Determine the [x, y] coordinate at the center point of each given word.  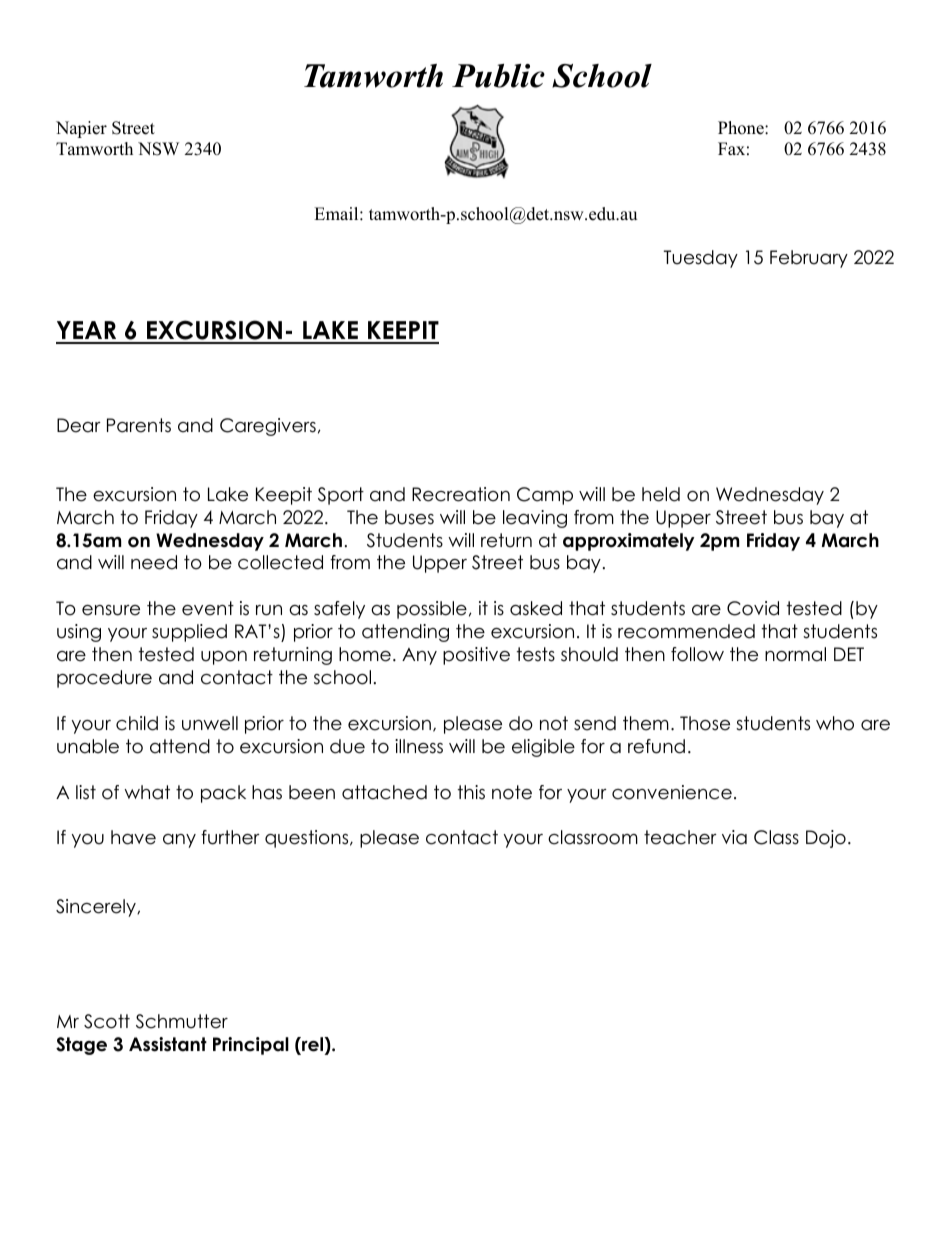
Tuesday [701, 259]
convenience [672, 792]
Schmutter [182, 1021]
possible [432, 610]
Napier [81, 129]
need [154, 562]
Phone [742, 128]
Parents [139, 425]
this [471, 792]
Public [498, 76]
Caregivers [268, 427]
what [147, 792]
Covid [753, 608]
